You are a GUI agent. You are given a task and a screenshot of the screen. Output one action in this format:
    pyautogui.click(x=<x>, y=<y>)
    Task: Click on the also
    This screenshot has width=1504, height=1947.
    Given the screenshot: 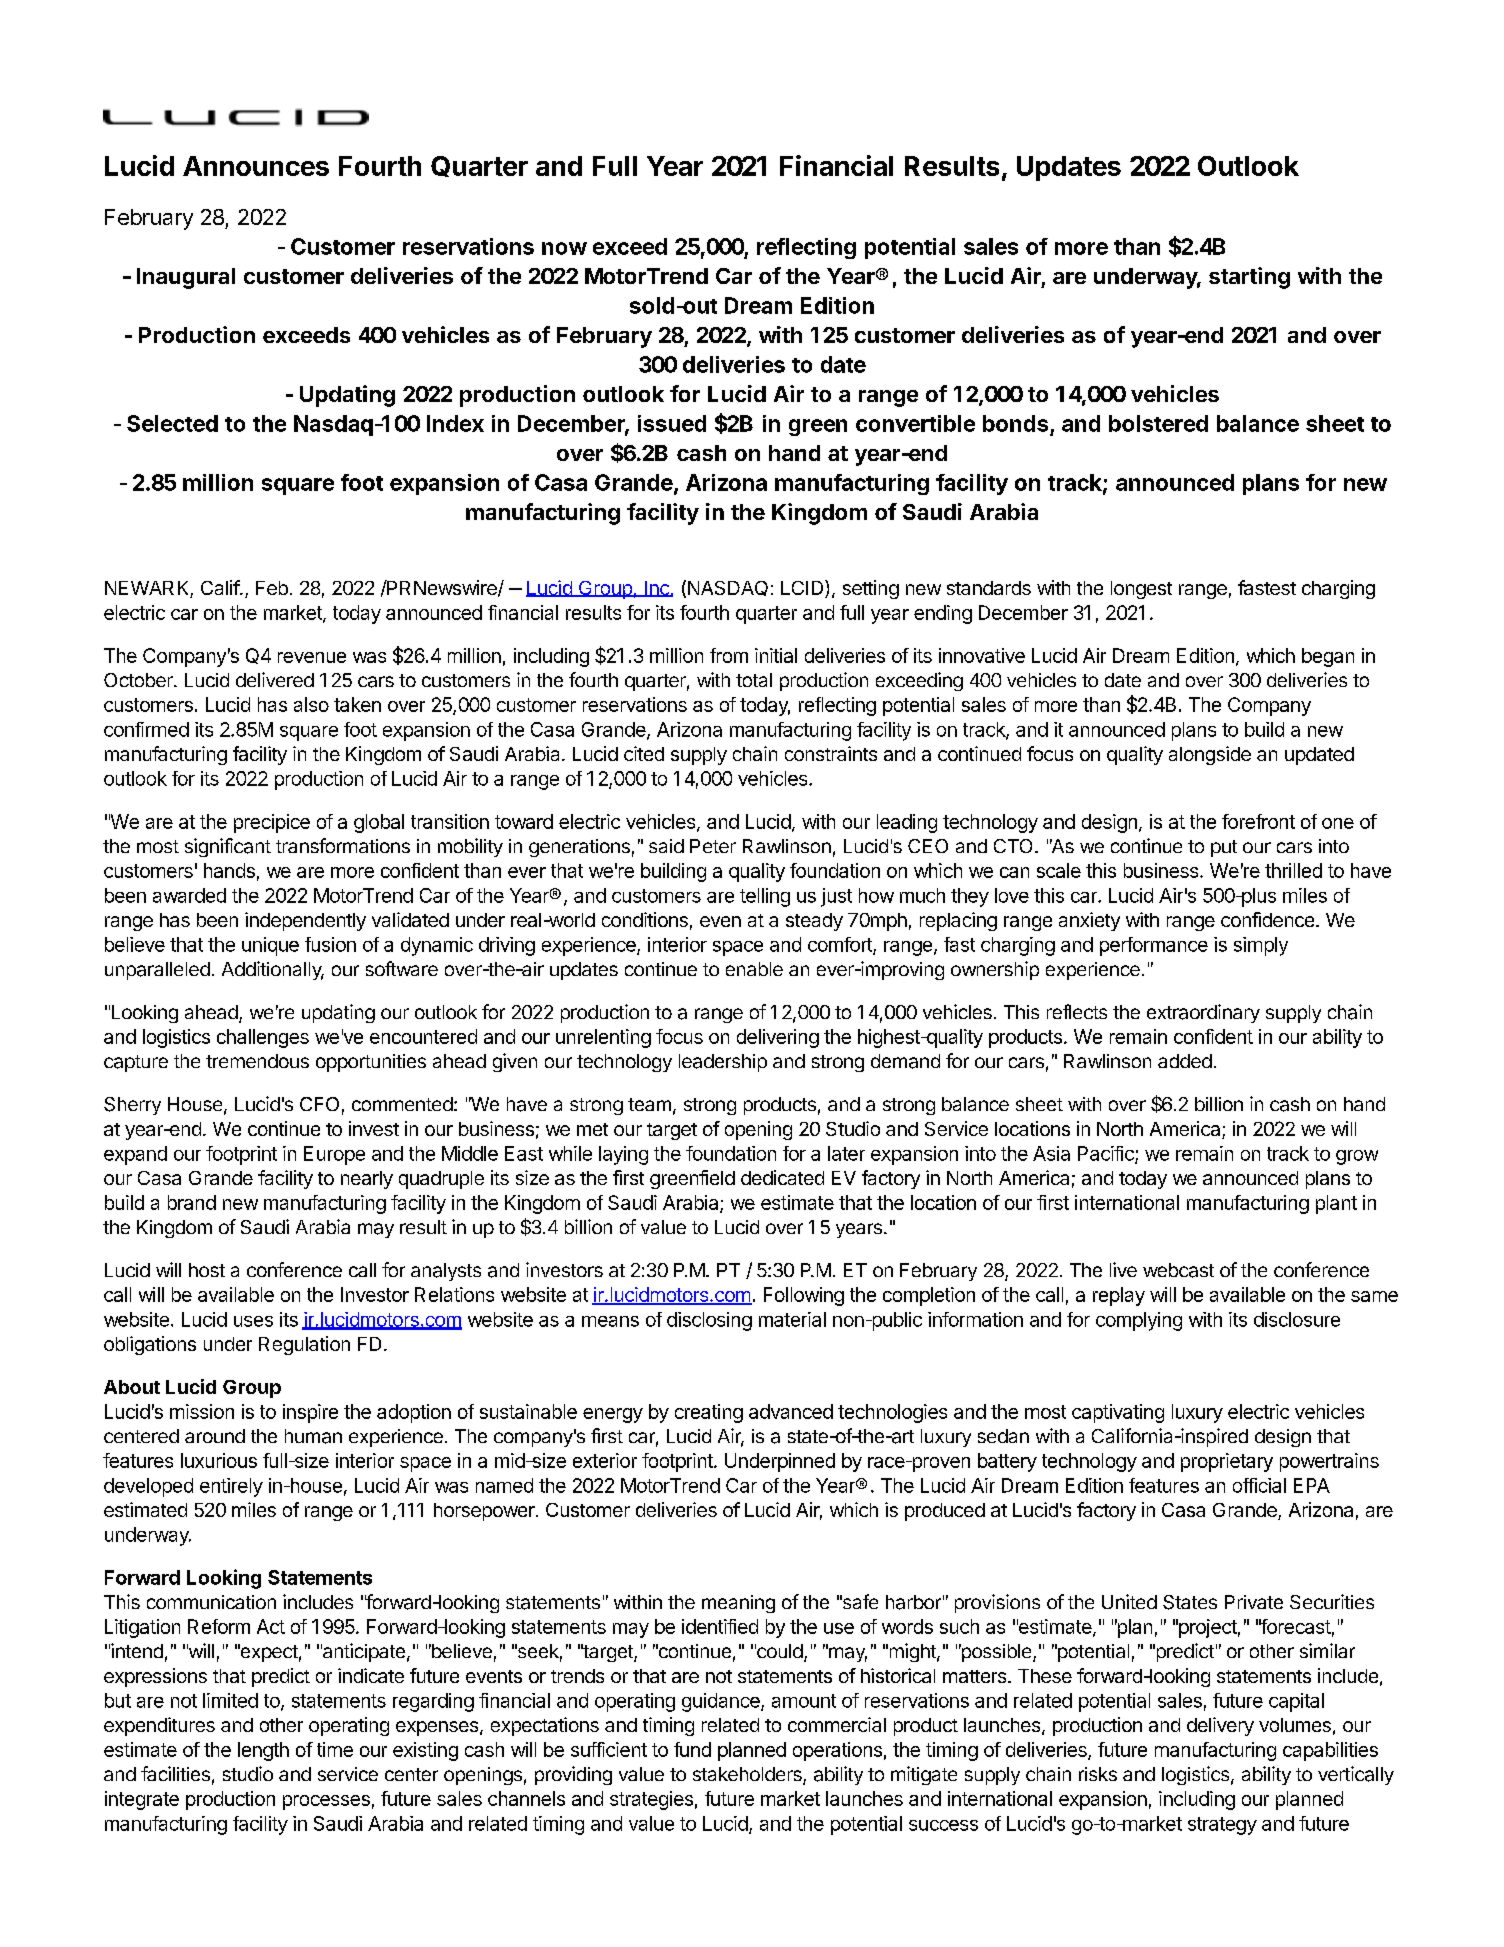 What is the action you would take?
    pyautogui.click(x=311, y=704)
